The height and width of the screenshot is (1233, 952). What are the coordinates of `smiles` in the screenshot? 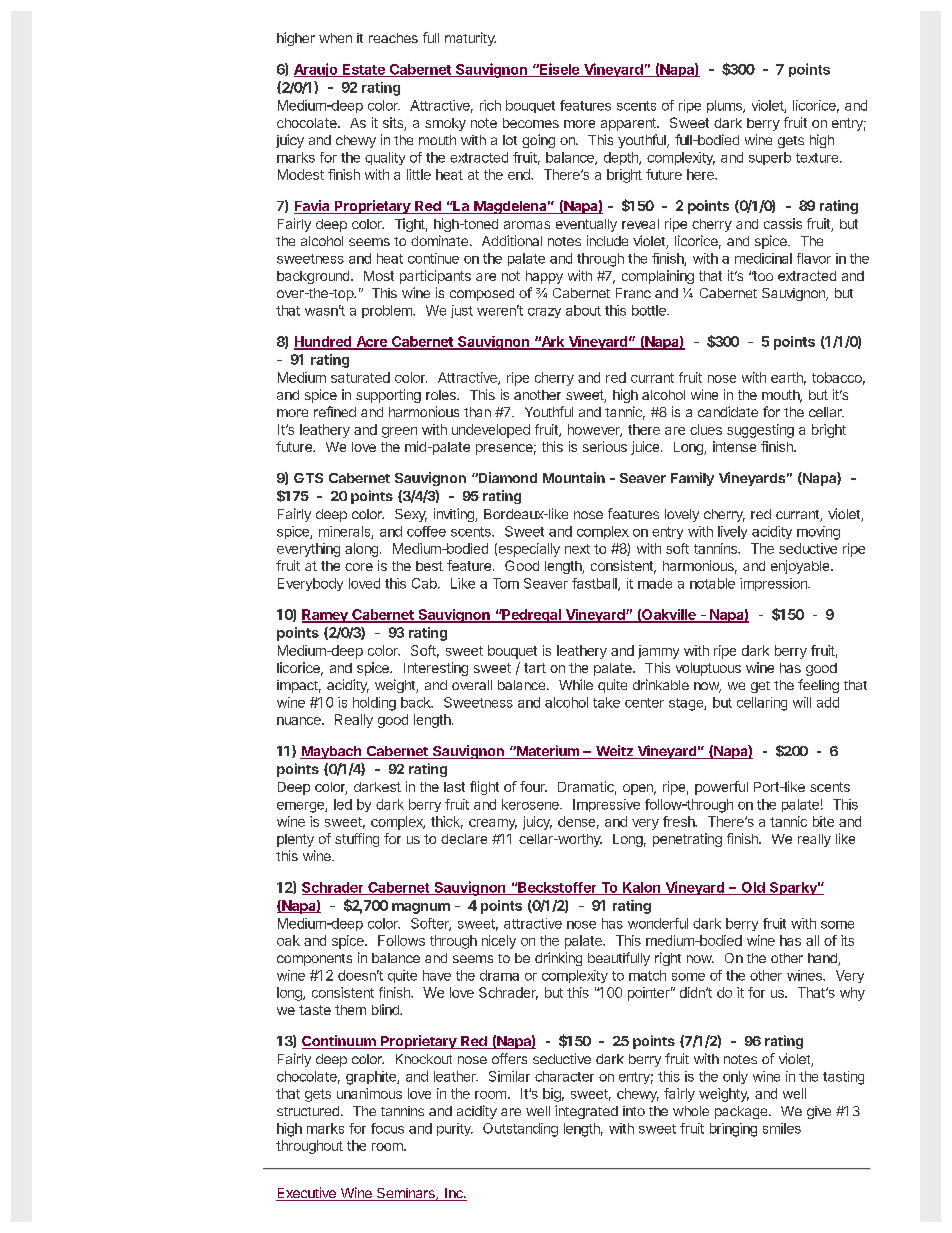 It's located at (782, 1128).
